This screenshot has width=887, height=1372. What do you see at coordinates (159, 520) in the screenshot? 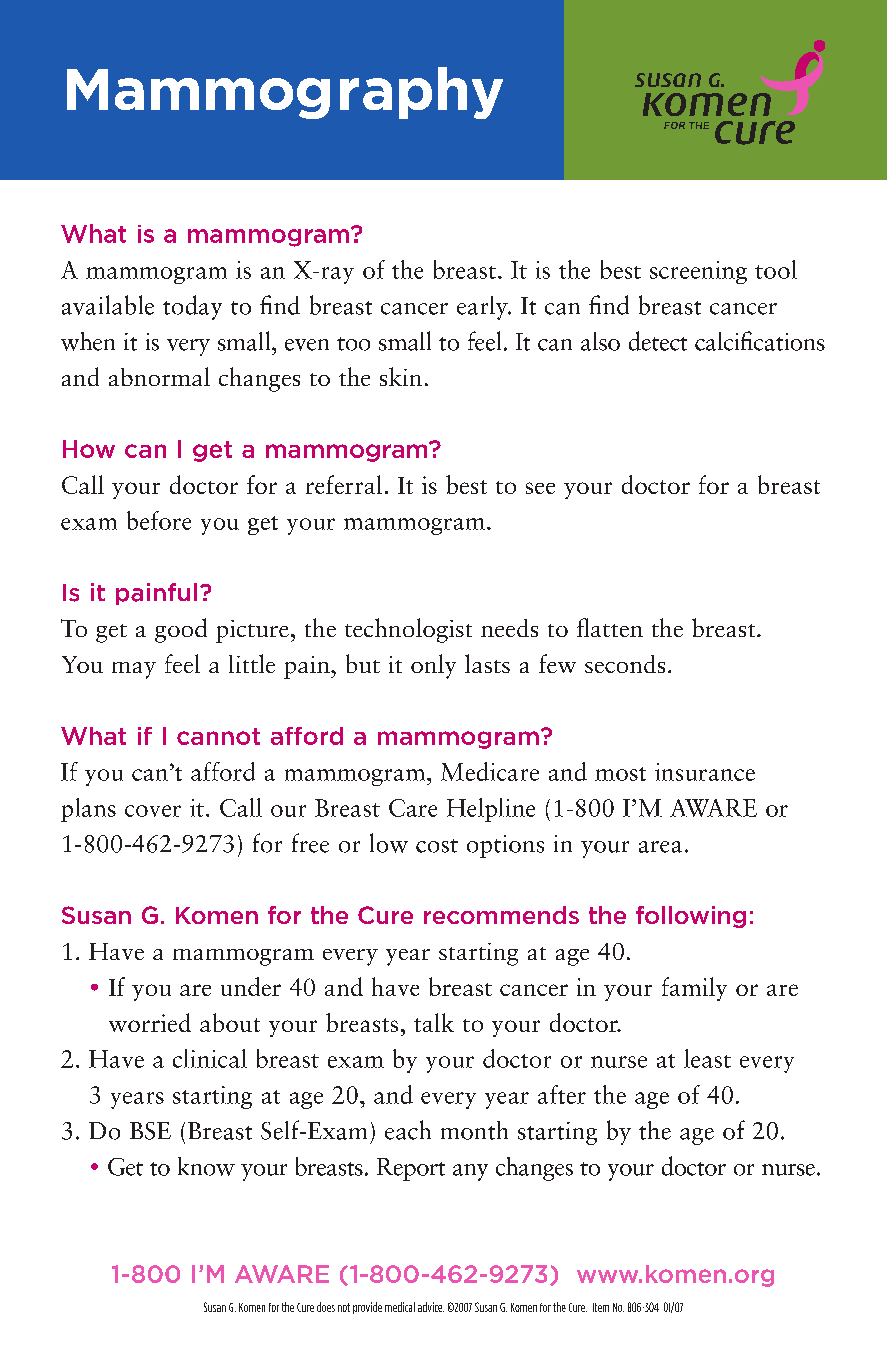
I see `before` at bounding box center [159, 520].
